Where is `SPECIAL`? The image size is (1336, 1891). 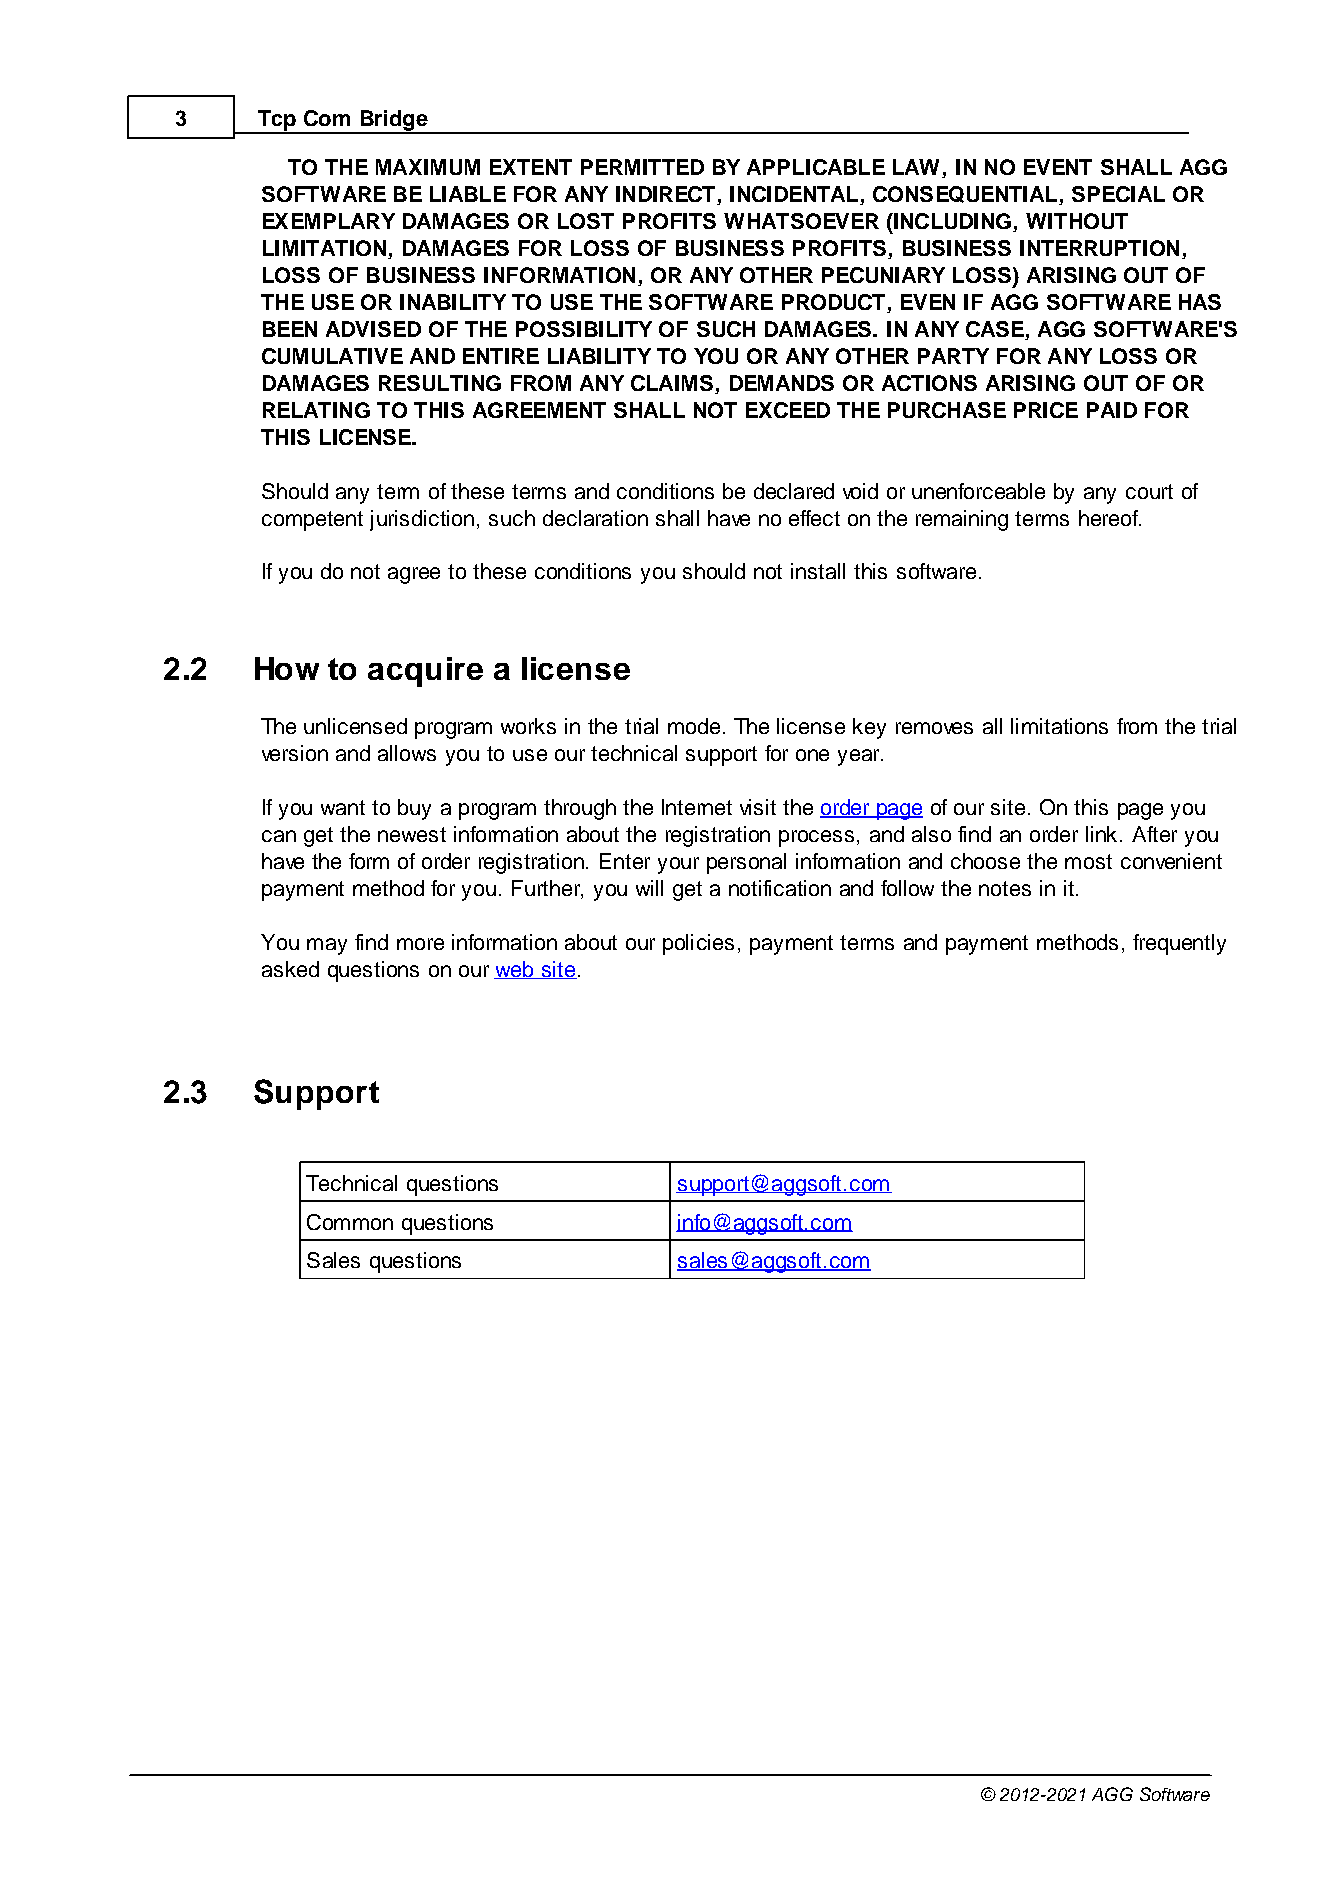 SPECIAL is located at coordinates (1118, 194).
